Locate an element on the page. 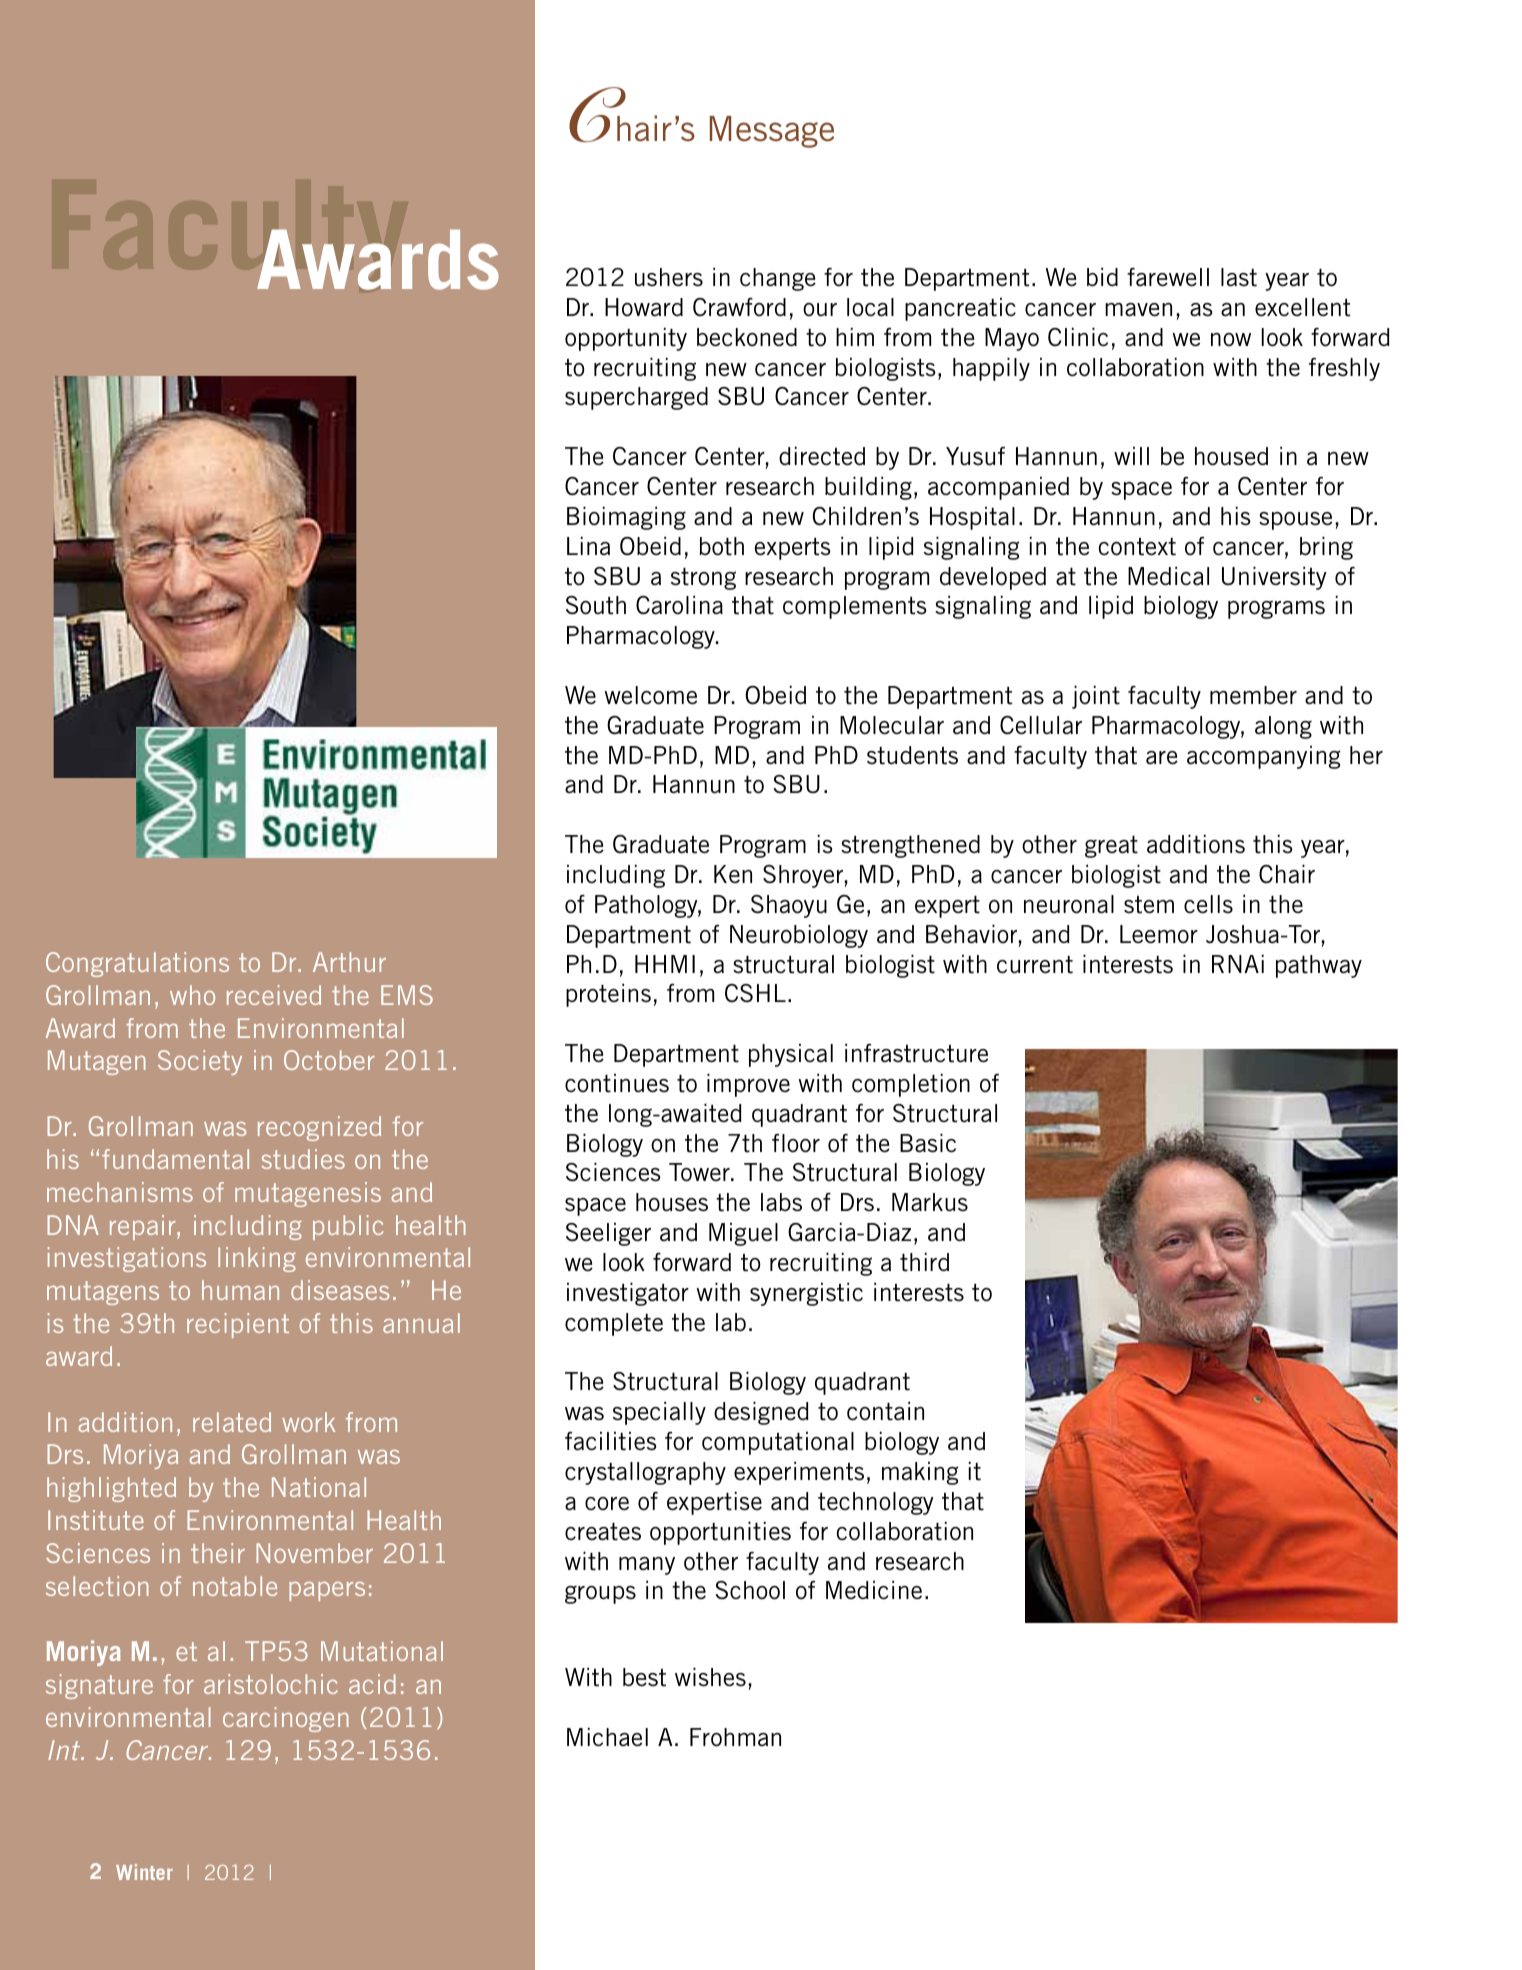 This page has width=1522, height=1970. who is located at coordinates (192, 995).
